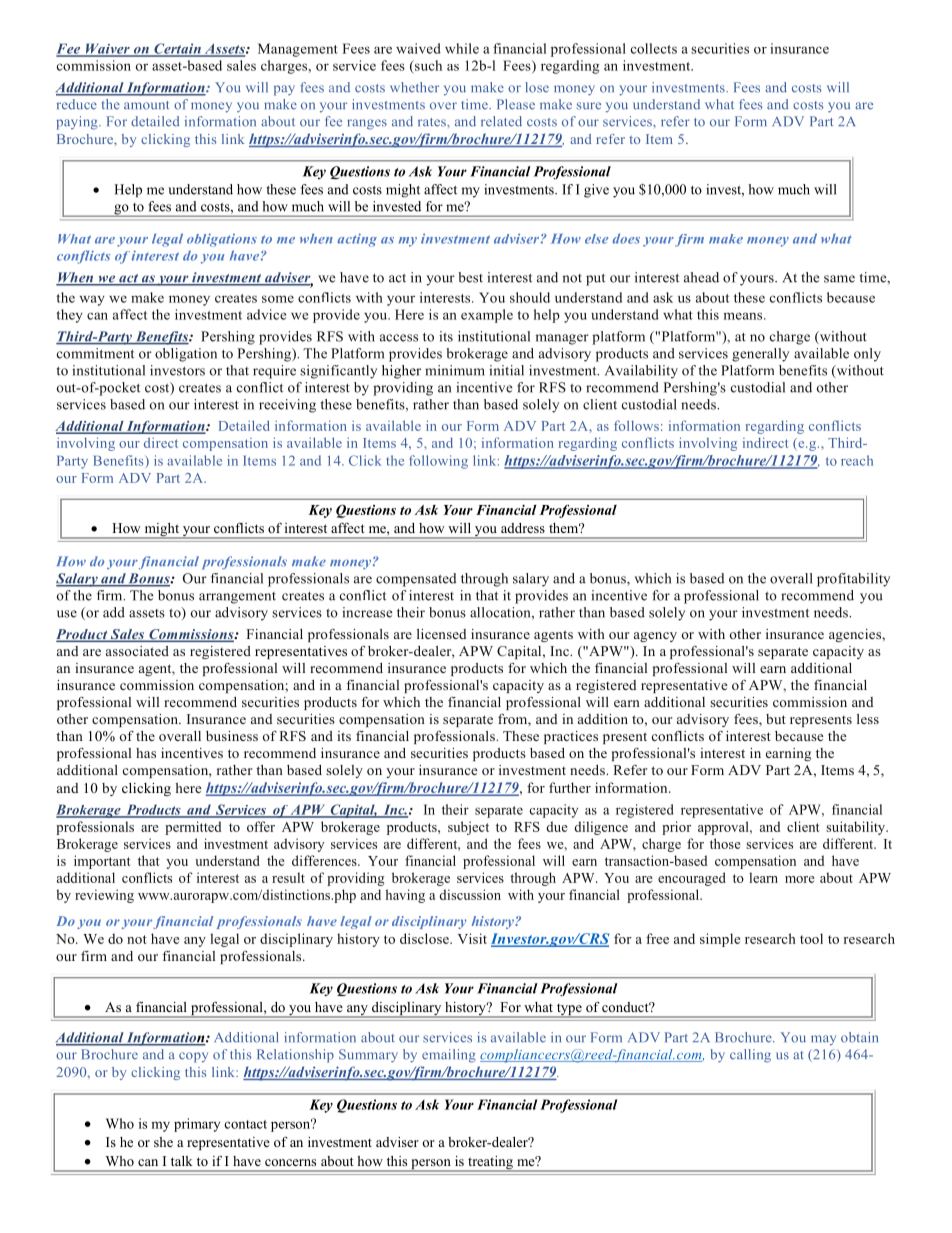  What do you see at coordinates (462, 48) in the page?
I see `while` at bounding box center [462, 48].
